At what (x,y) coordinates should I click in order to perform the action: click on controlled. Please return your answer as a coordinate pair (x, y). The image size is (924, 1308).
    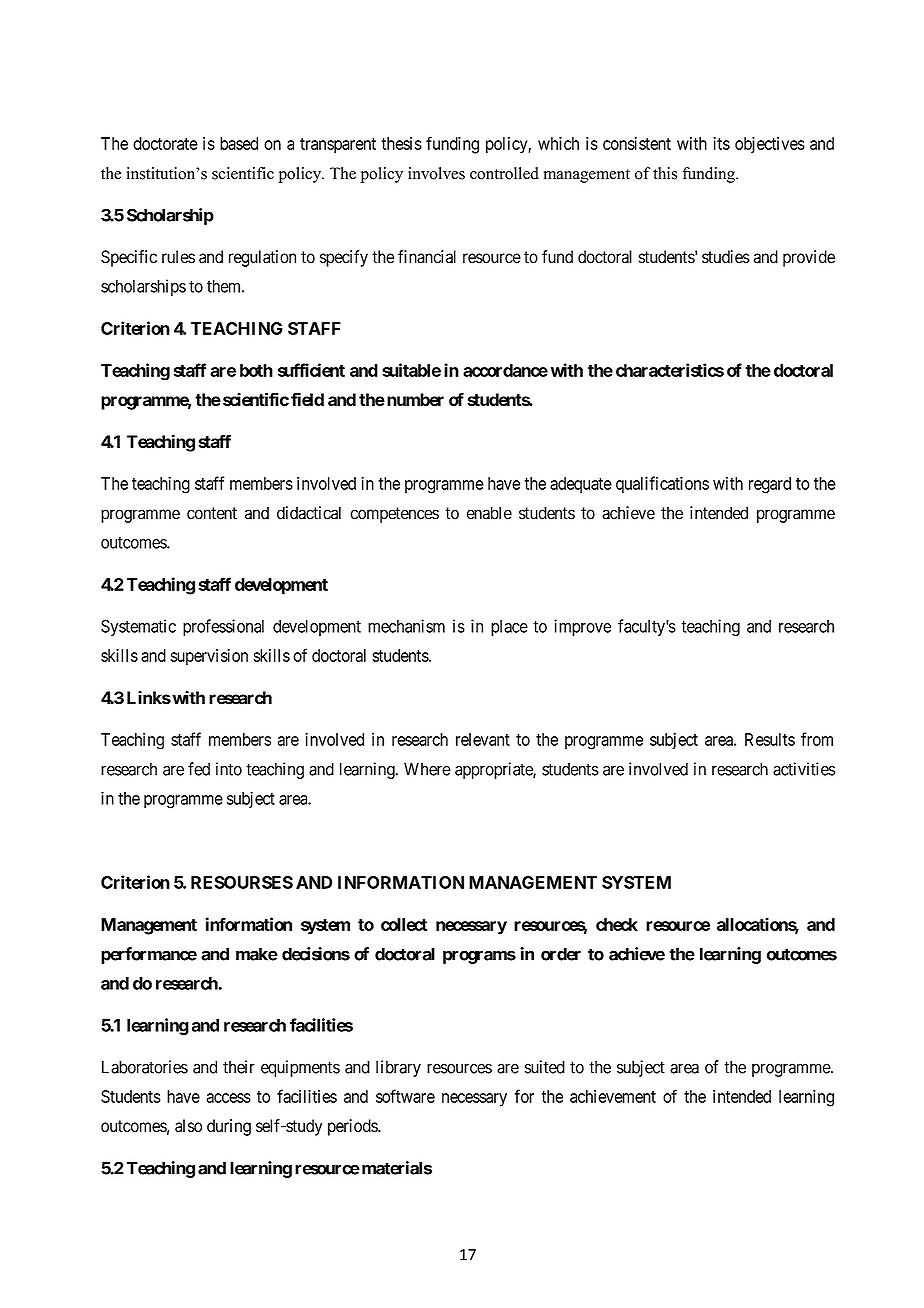
    Looking at the image, I should click on (504, 173).
